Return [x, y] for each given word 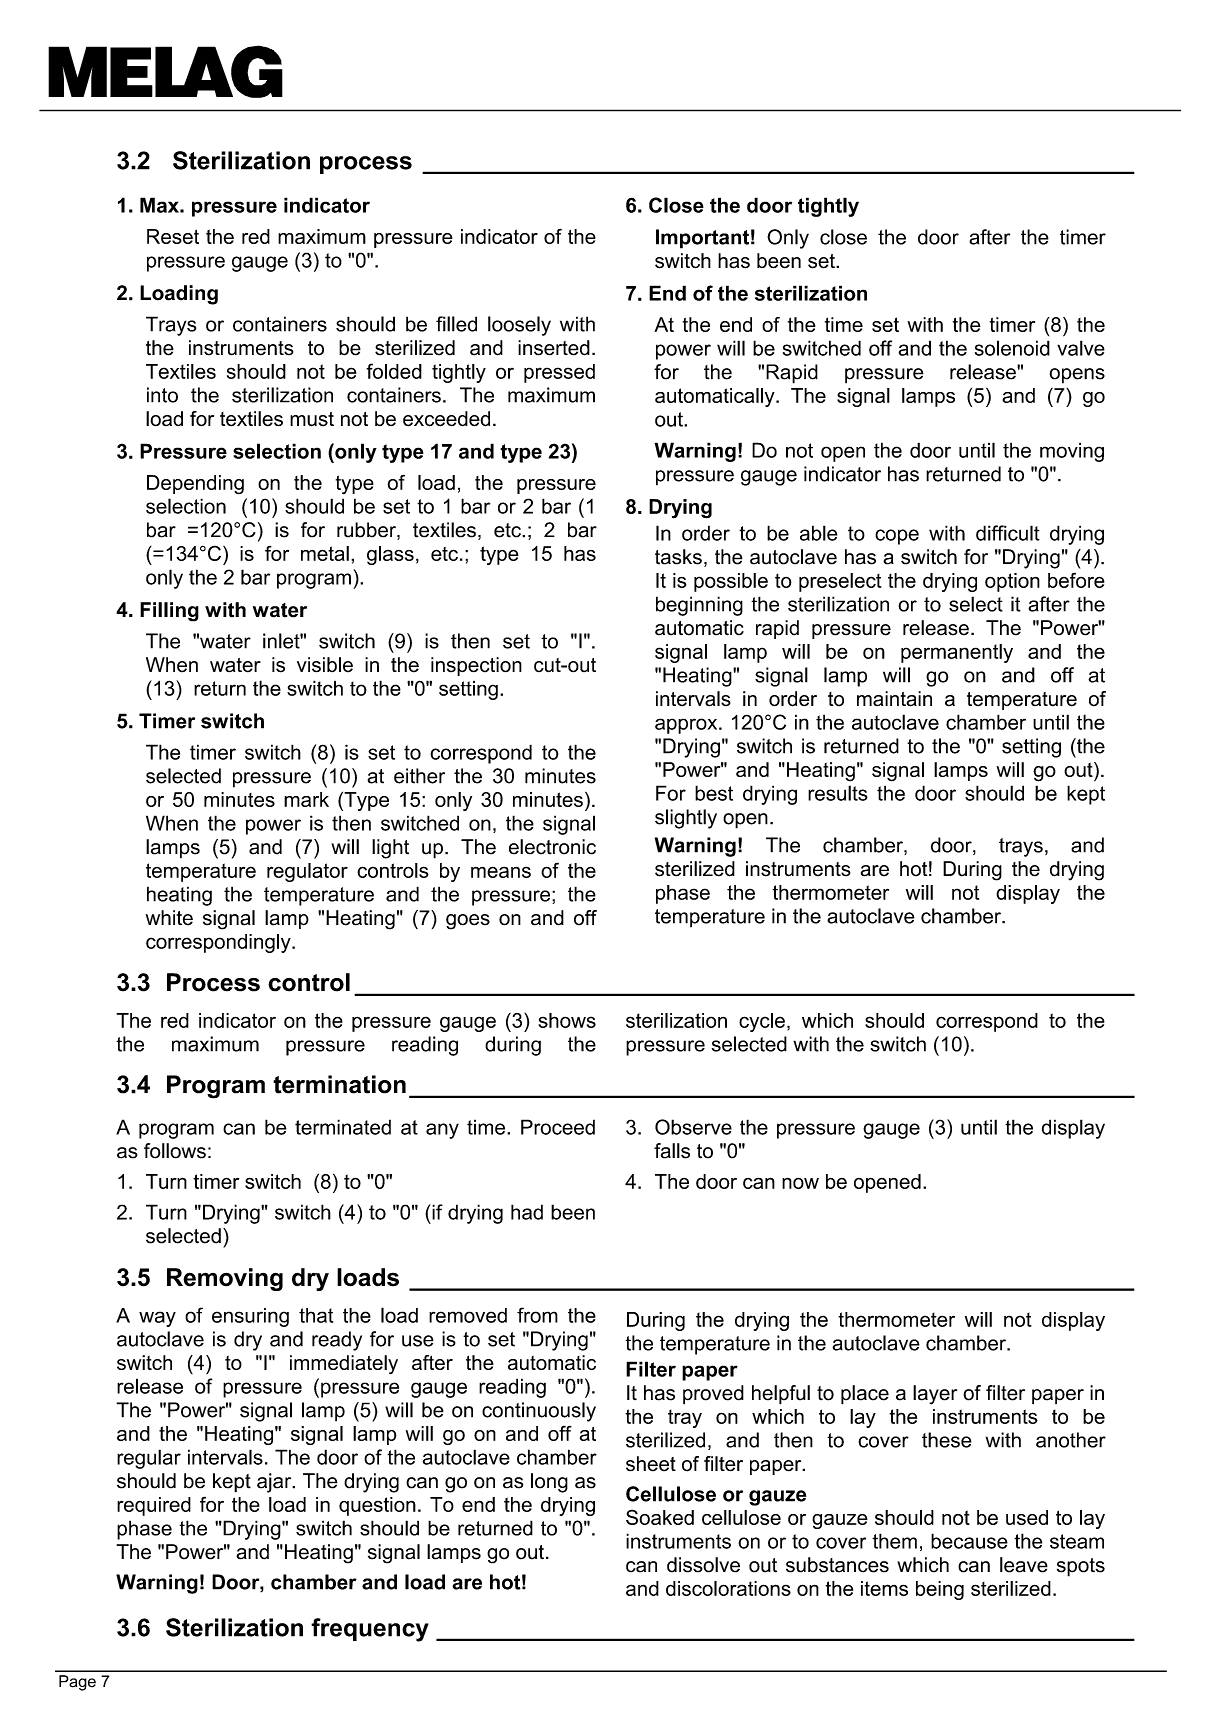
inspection [476, 666]
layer [935, 1395]
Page [77, 1683]
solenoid [1012, 348]
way [157, 1319]
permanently [957, 653]
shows [567, 1020]
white [169, 918]
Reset [173, 236]
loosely [519, 326]
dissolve [703, 1565]
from [537, 1315]
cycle [762, 1022]
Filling [169, 612]
